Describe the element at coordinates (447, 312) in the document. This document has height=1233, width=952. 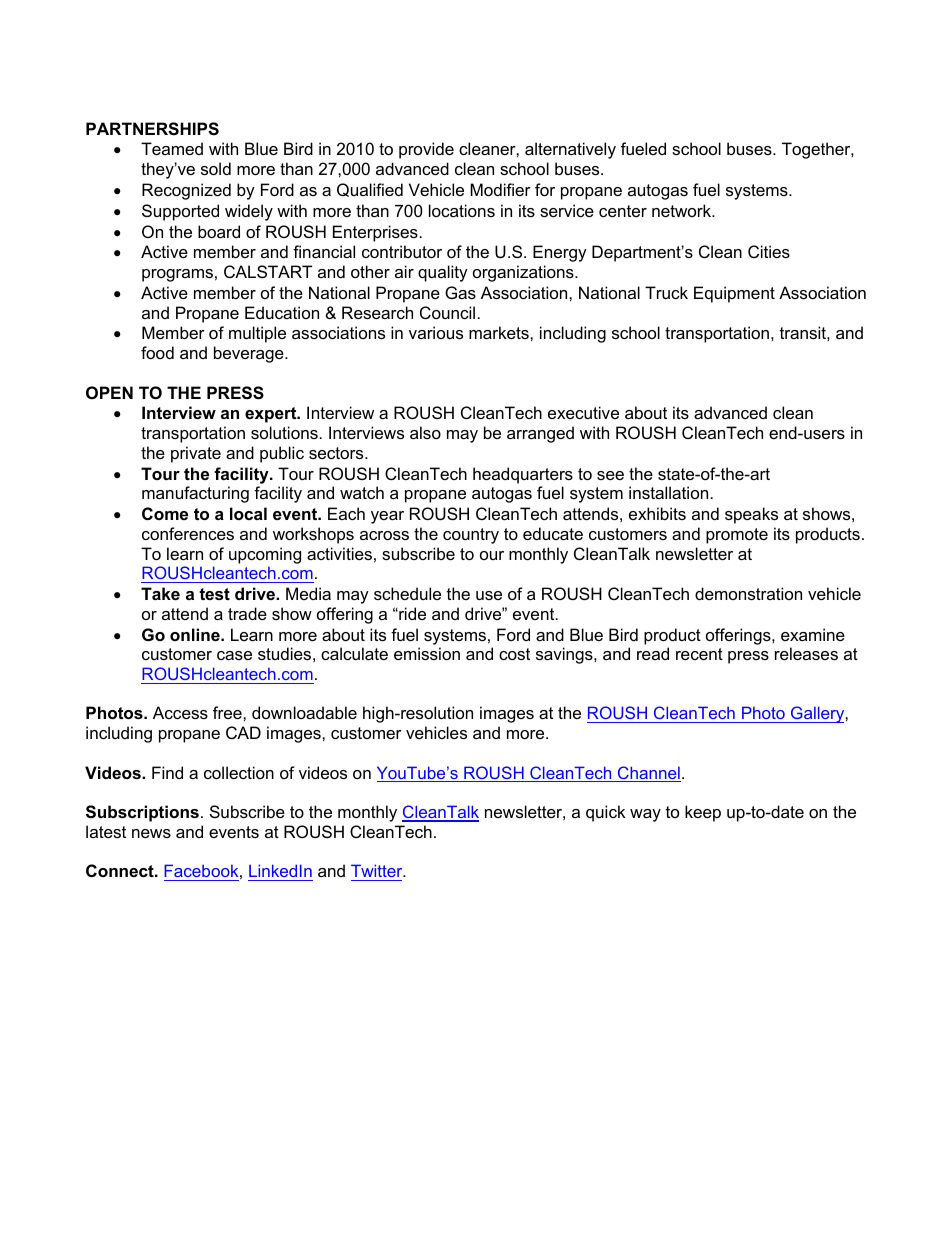
I see `Council` at that location.
